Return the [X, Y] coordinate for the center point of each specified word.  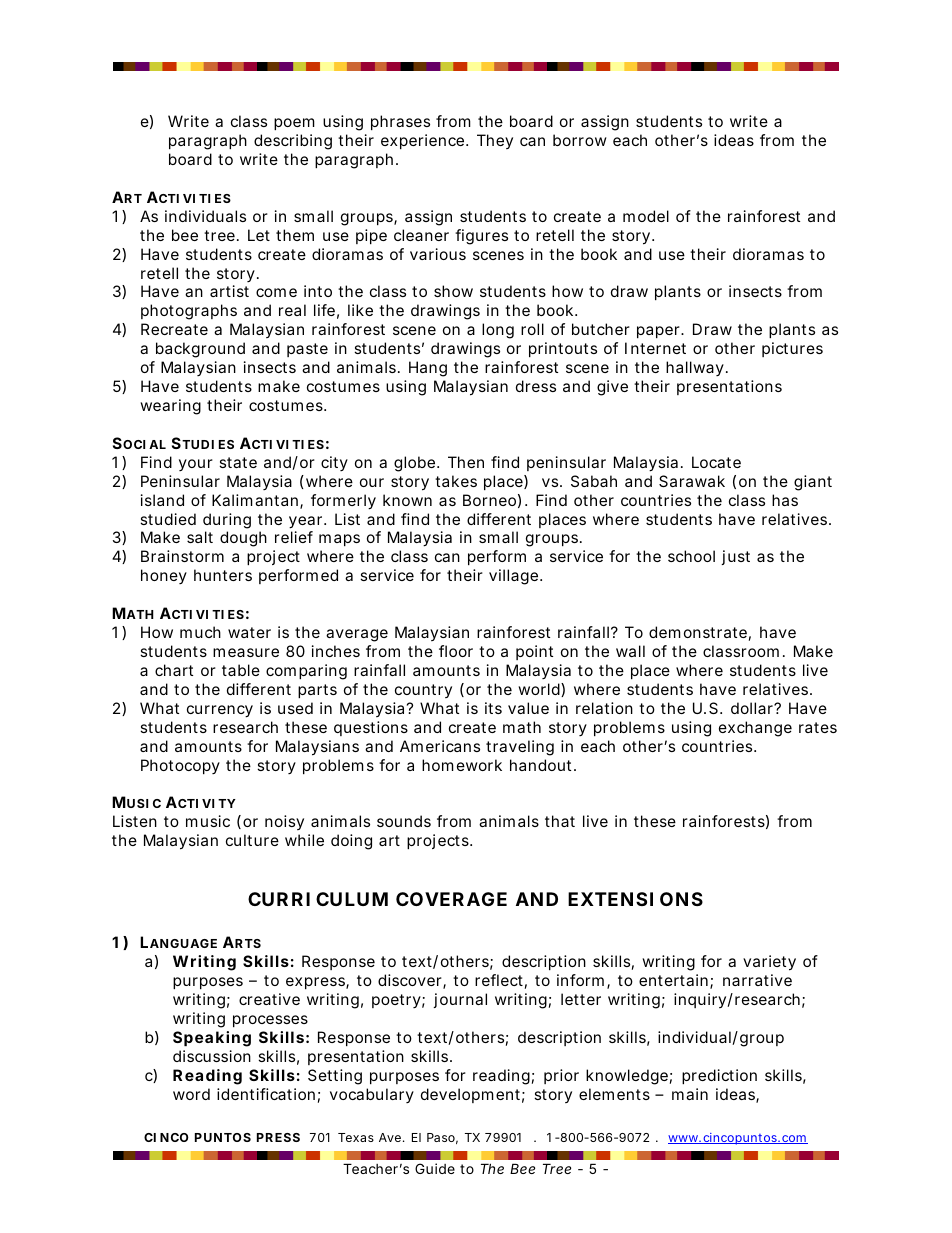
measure [246, 652]
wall [630, 651]
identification [266, 1094]
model [646, 216]
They [495, 141]
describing [293, 142]
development [473, 1095]
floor [456, 651]
